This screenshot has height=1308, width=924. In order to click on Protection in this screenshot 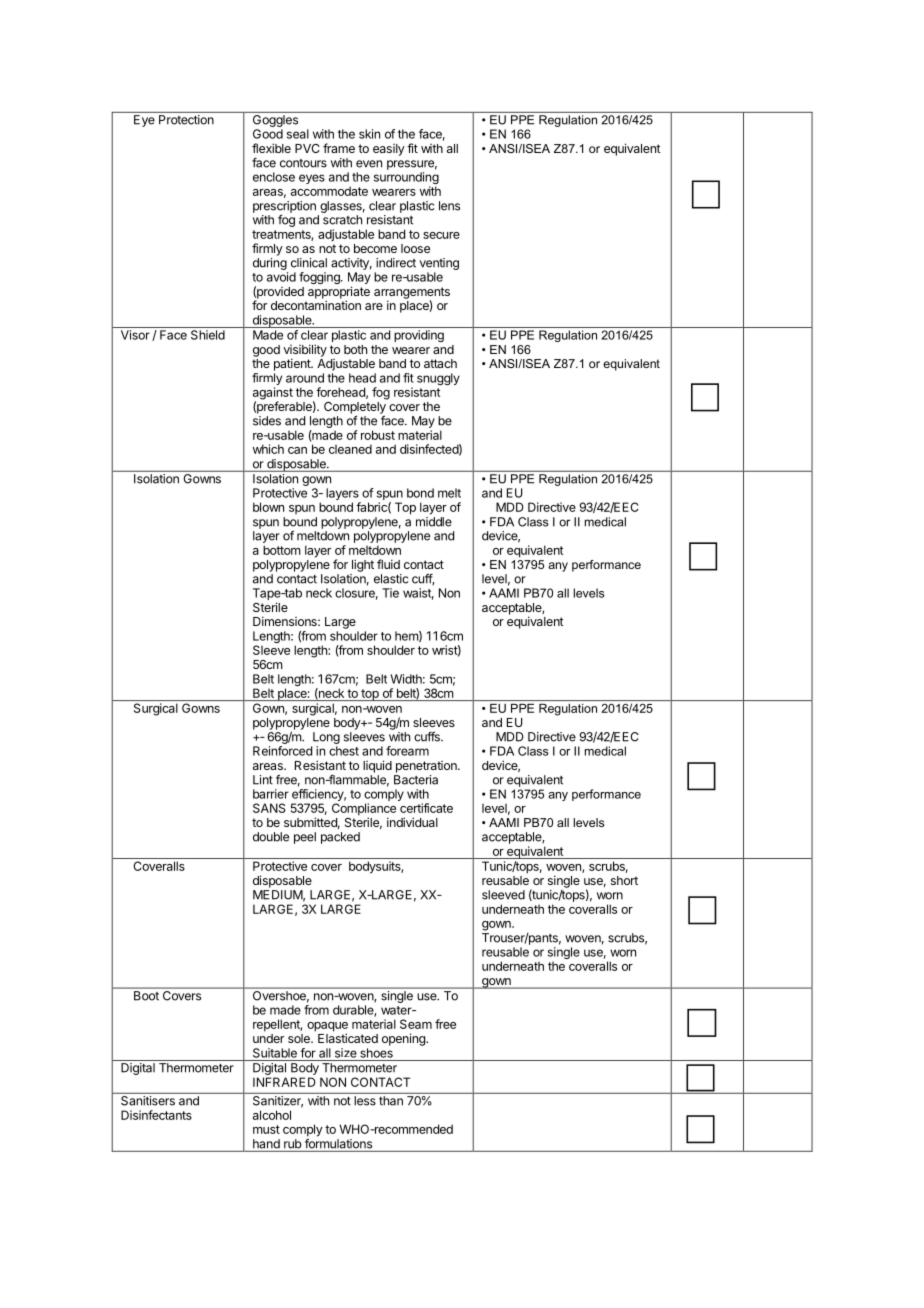, I will do `click(186, 120)`.
